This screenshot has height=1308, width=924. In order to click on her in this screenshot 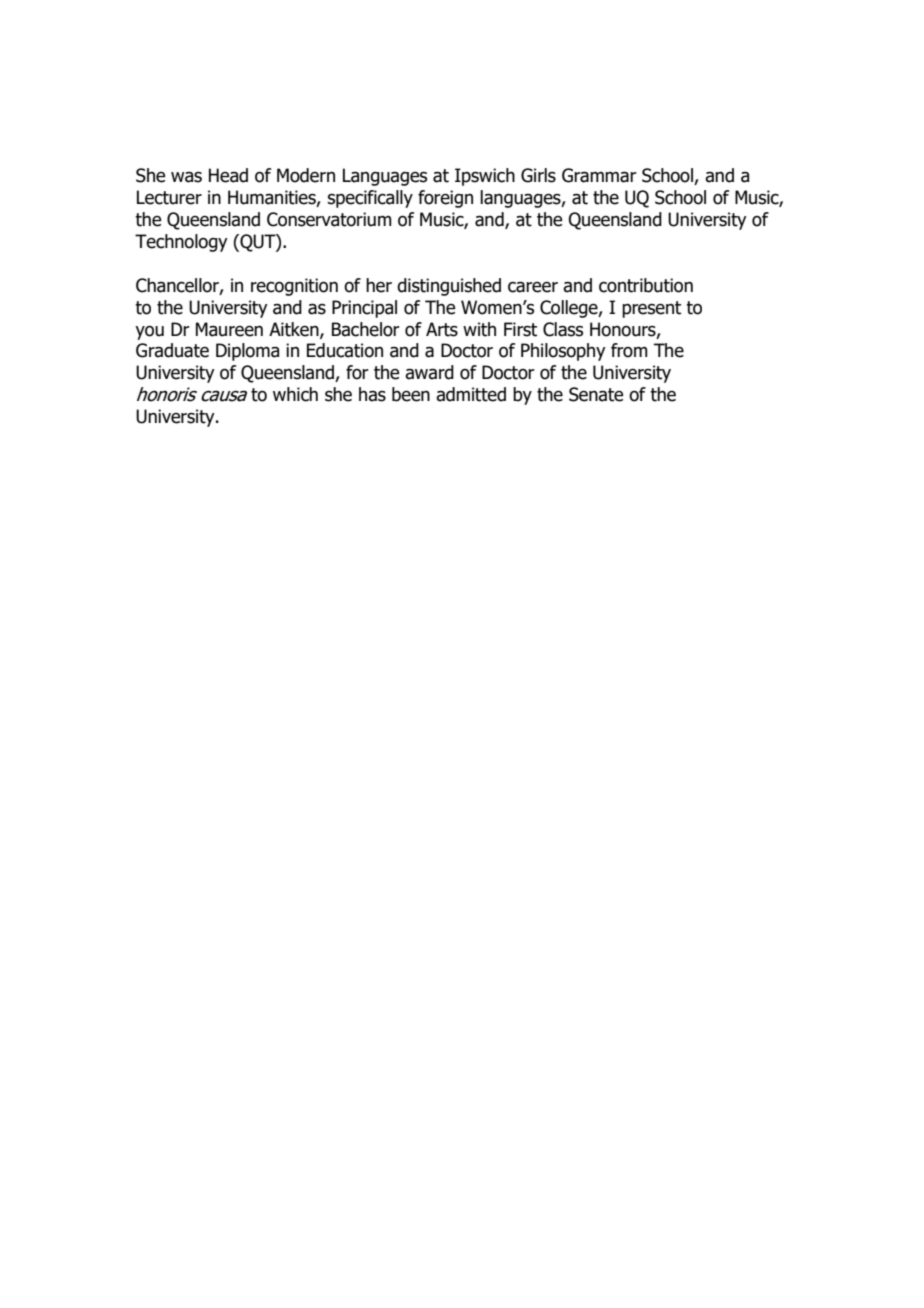, I will do `click(379, 285)`.
